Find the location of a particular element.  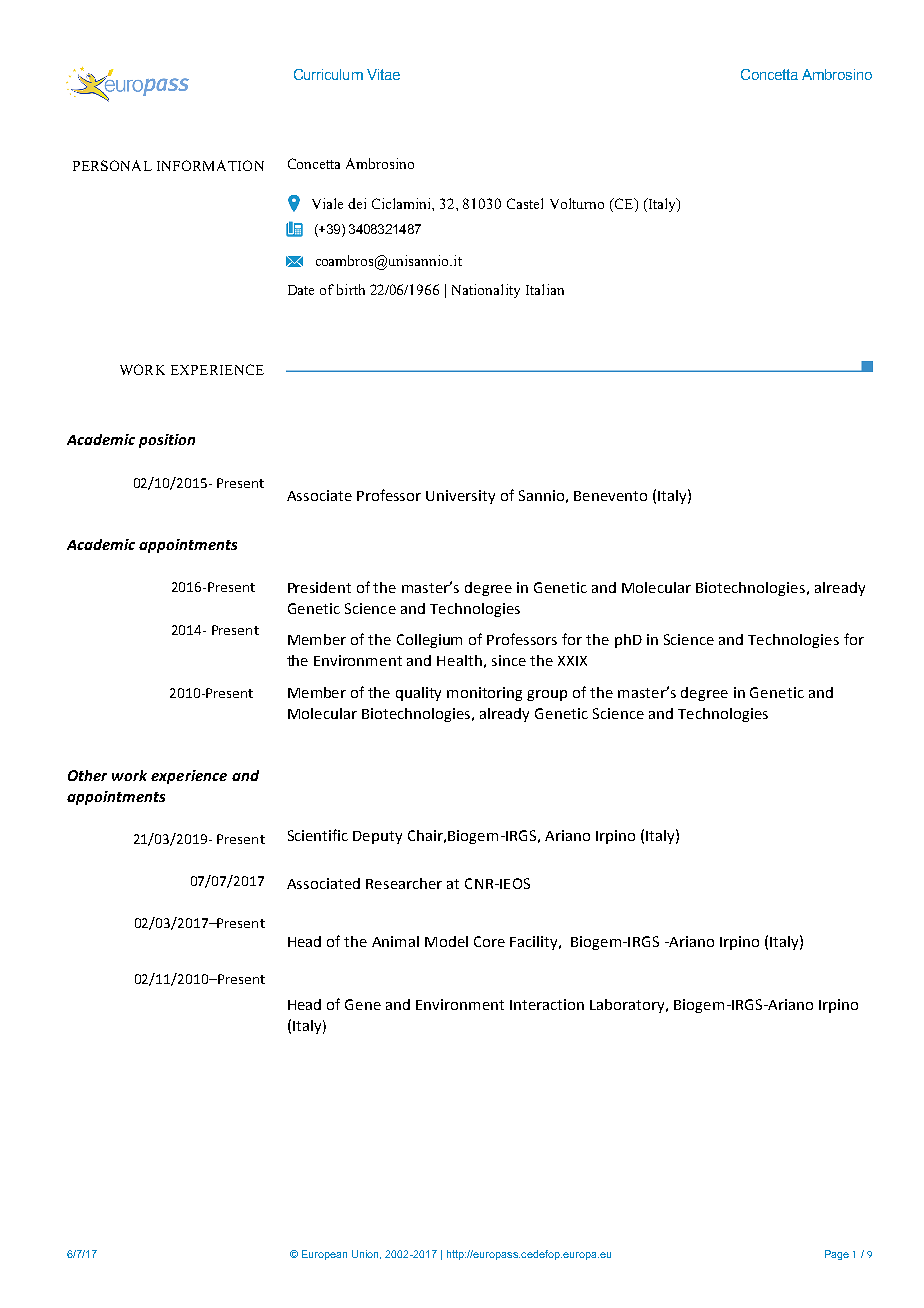

Scientific is located at coordinates (318, 835).
